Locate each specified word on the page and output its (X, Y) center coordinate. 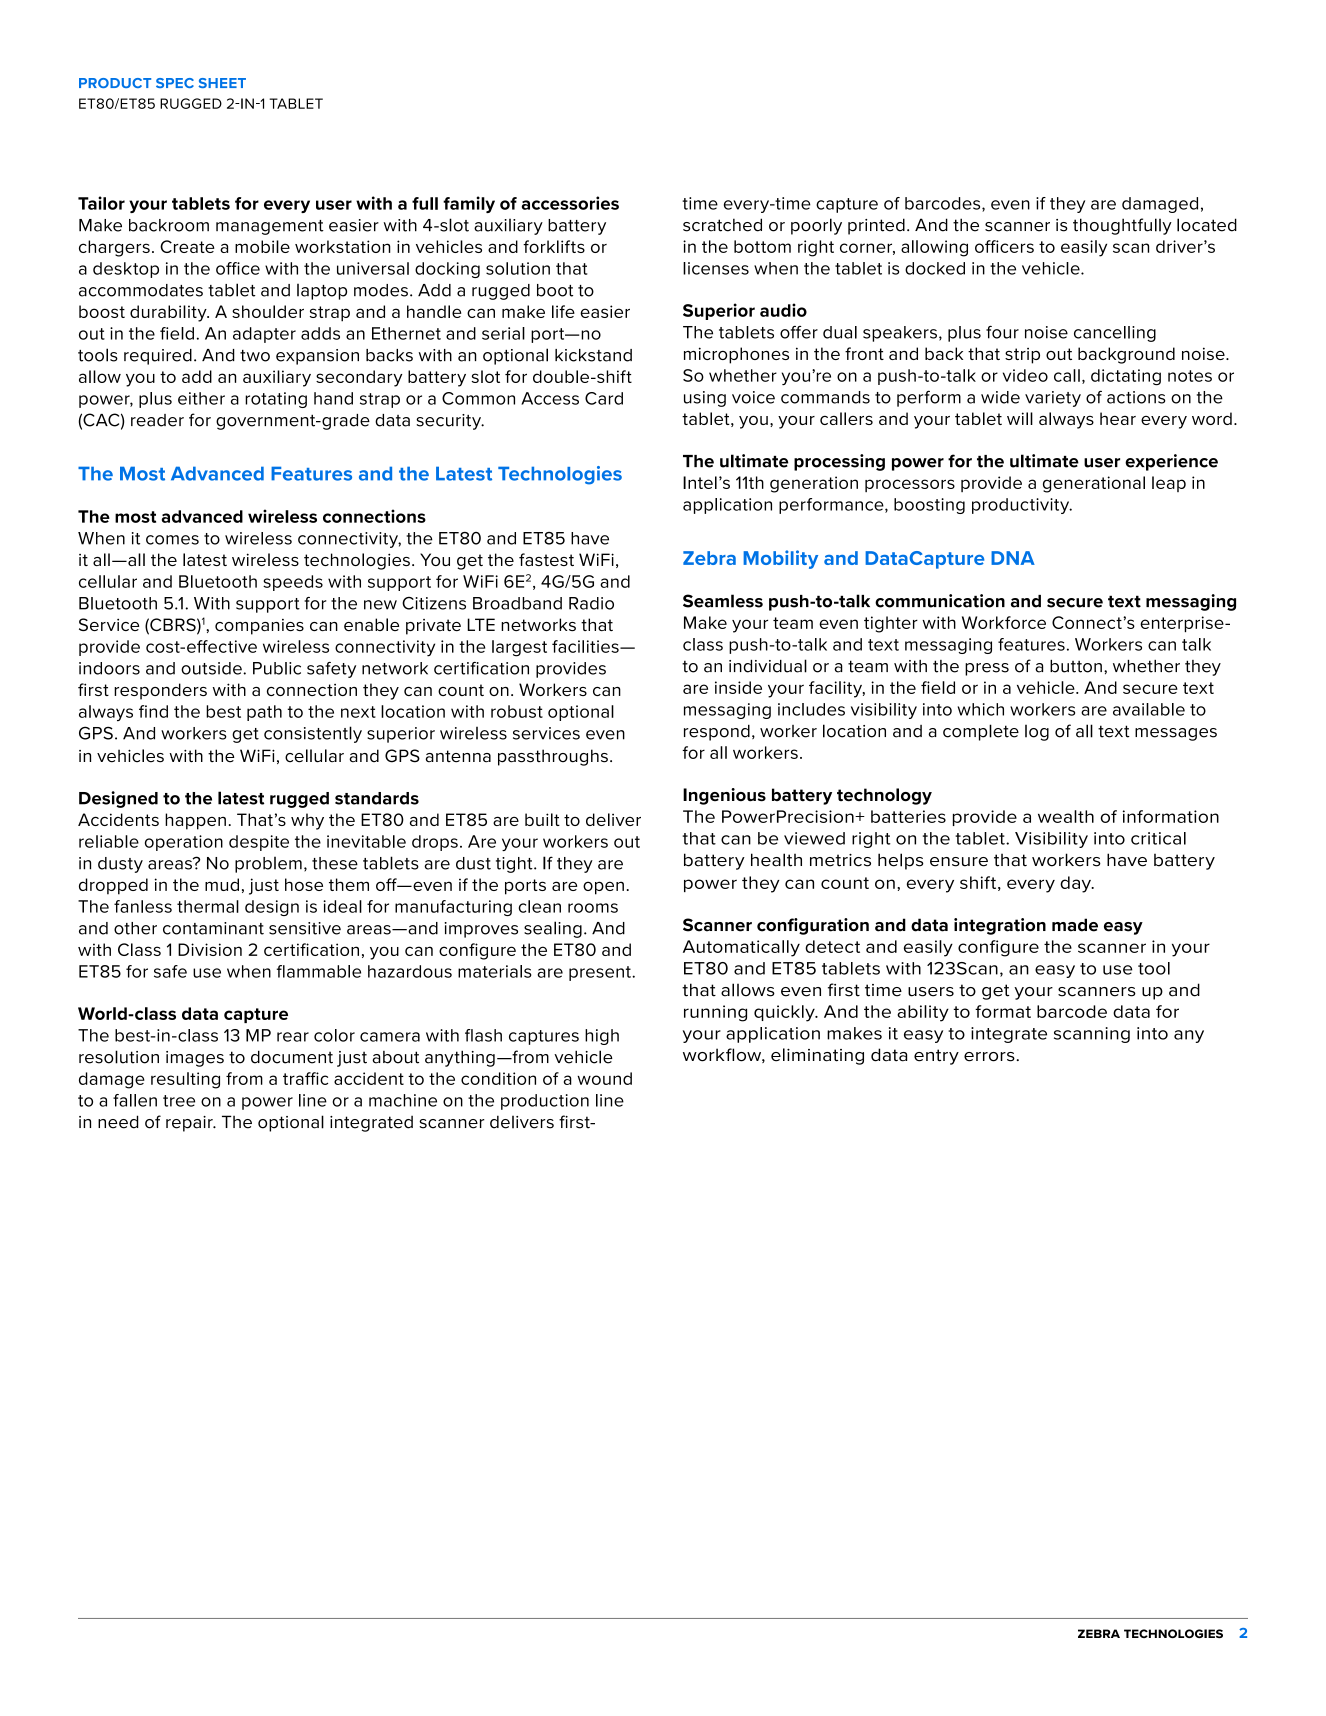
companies (259, 627)
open (603, 888)
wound (604, 1078)
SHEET (222, 83)
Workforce (1004, 622)
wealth (1066, 816)
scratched (722, 225)
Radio (591, 603)
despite (259, 843)
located (1207, 225)
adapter (264, 335)
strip (1022, 356)
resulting (185, 1080)
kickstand (593, 355)
